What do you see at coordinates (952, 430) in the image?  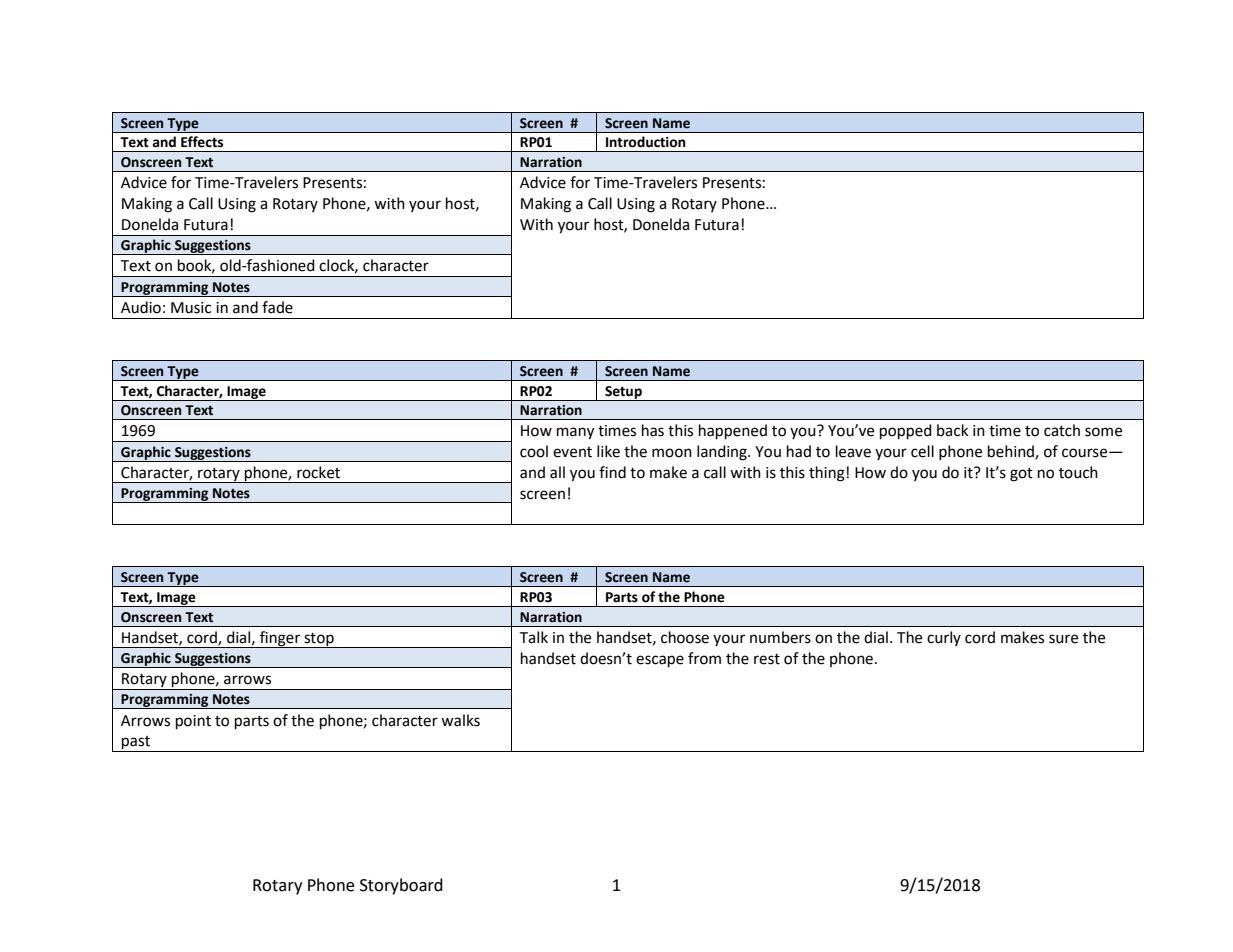 I see `back` at bounding box center [952, 430].
